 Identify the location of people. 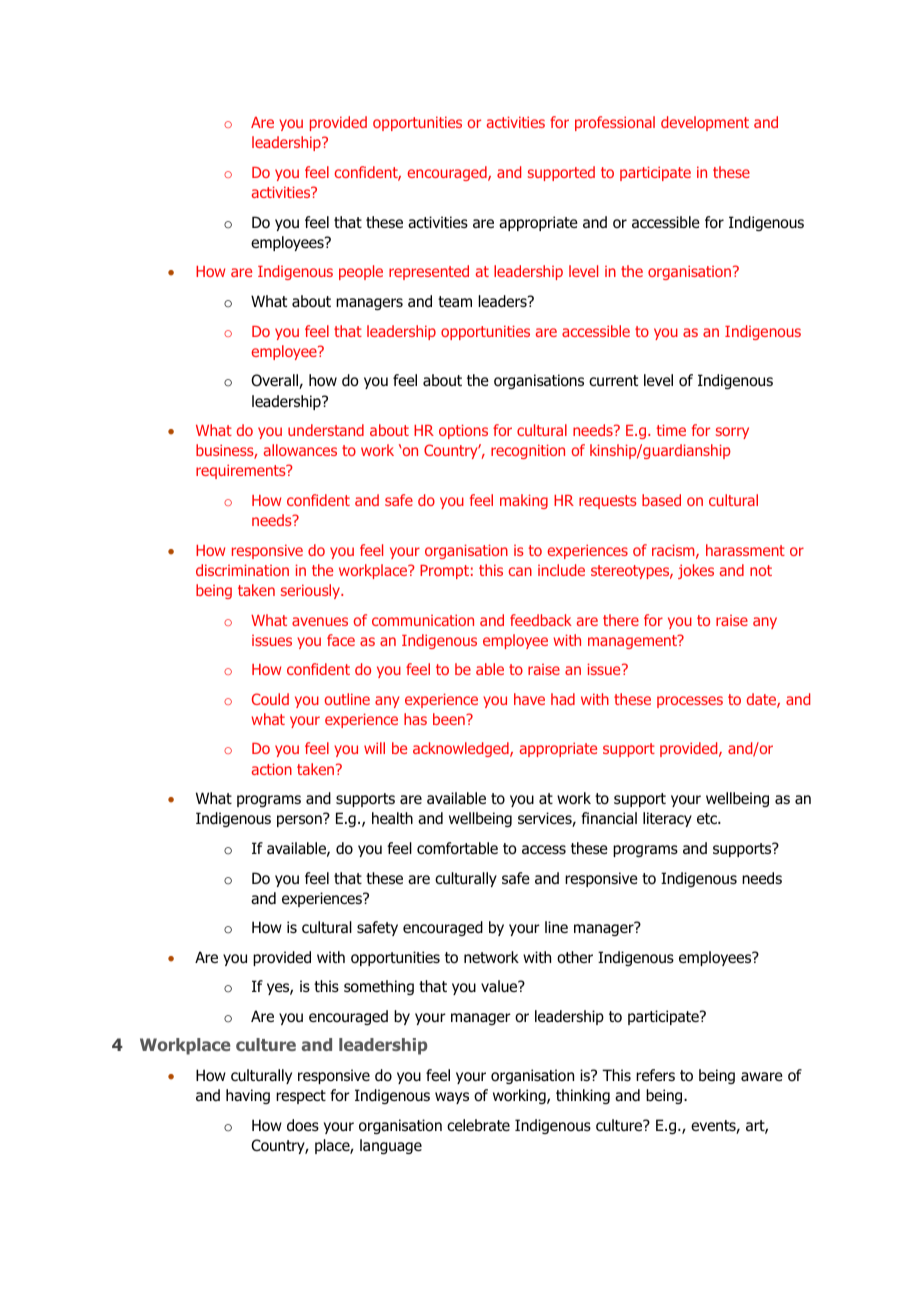
(361, 272).
